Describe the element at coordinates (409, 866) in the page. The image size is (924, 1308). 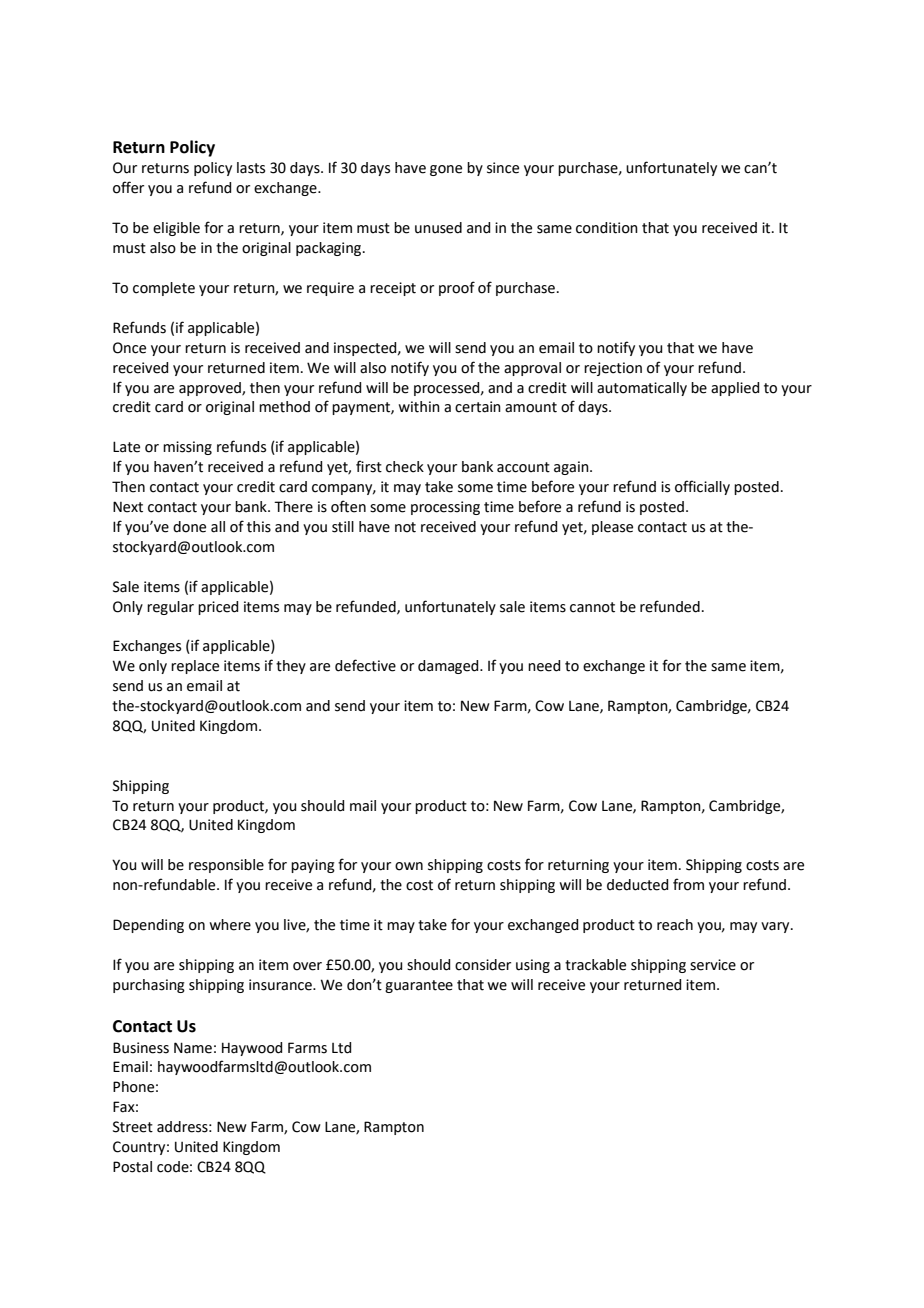
I see `own` at that location.
